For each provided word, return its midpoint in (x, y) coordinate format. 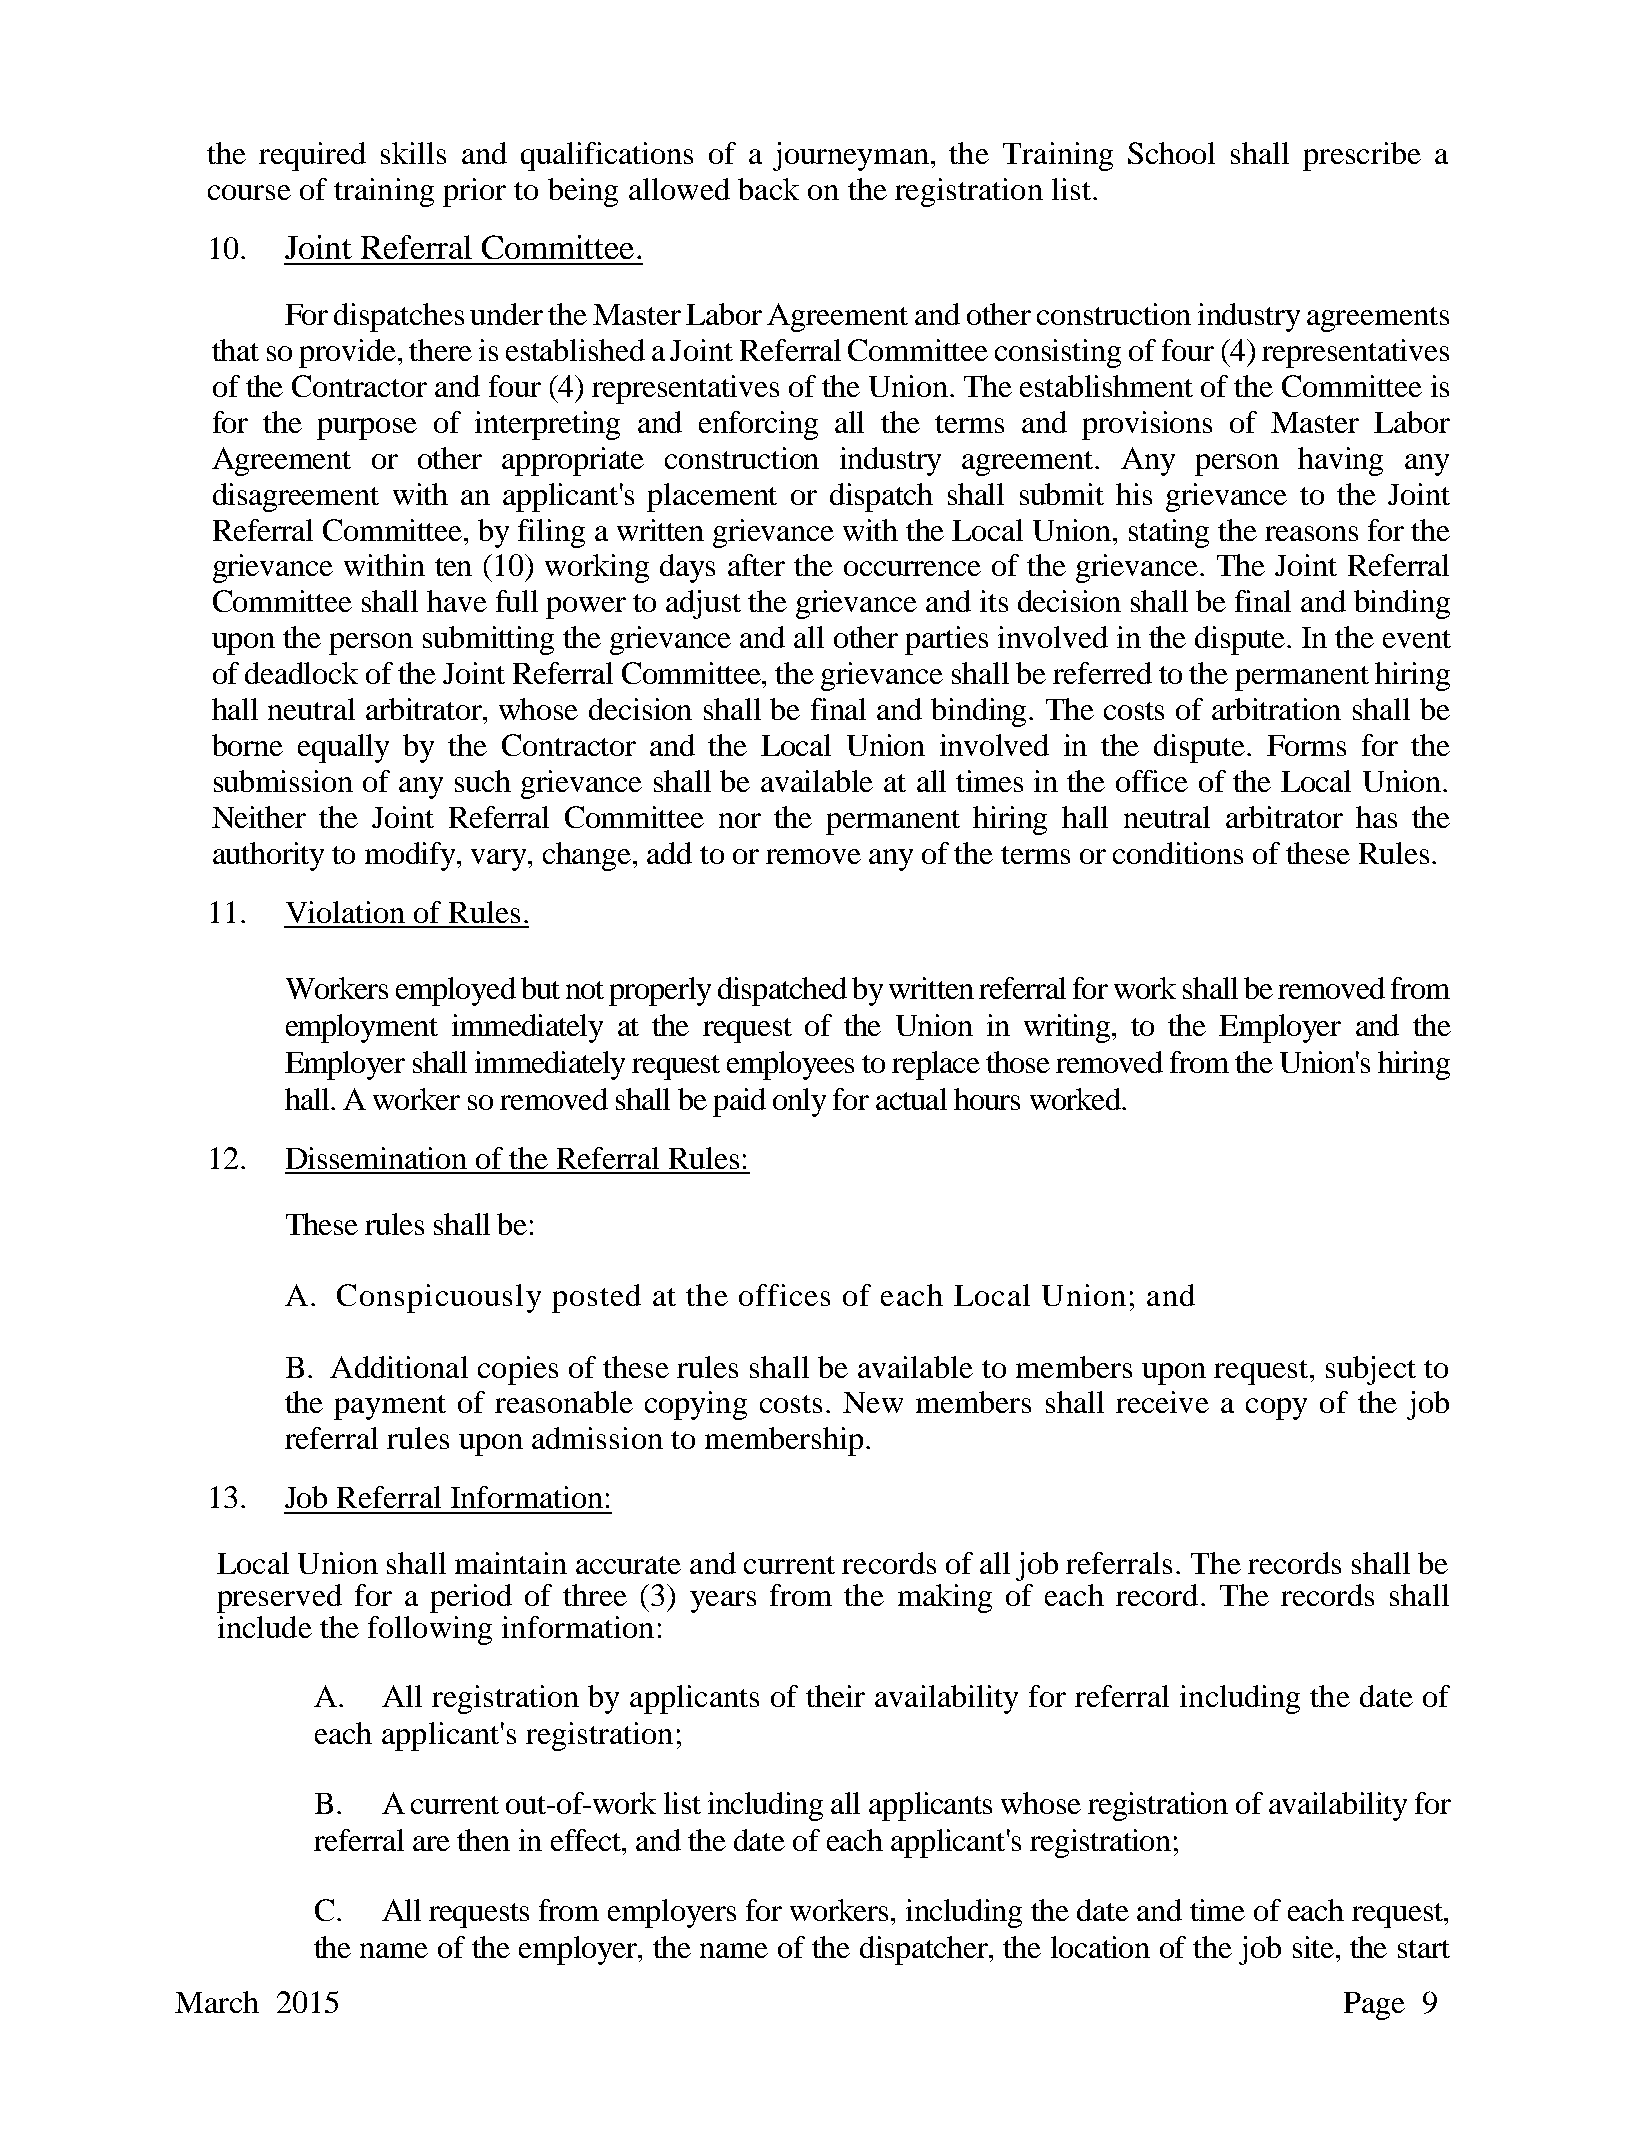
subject (1371, 1370)
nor (740, 820)
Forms (1306, 745)
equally (343, 748)
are (431, 1843)
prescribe (1362, 156)
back (768, 189)
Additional (399, 1367)
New (873, 1402)
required (312, 156)
